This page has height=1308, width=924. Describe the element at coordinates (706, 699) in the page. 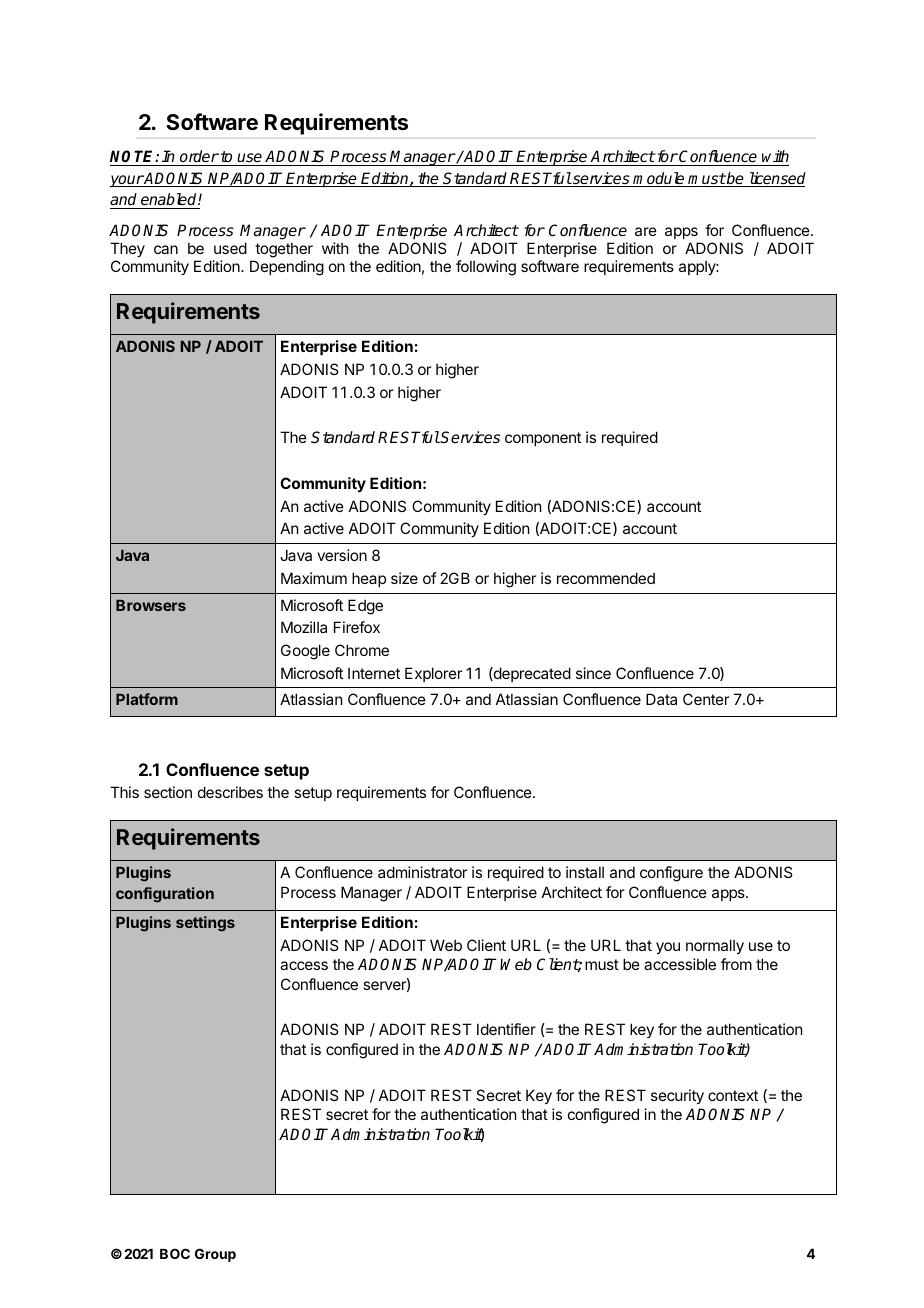

I see `Center` at that location.
